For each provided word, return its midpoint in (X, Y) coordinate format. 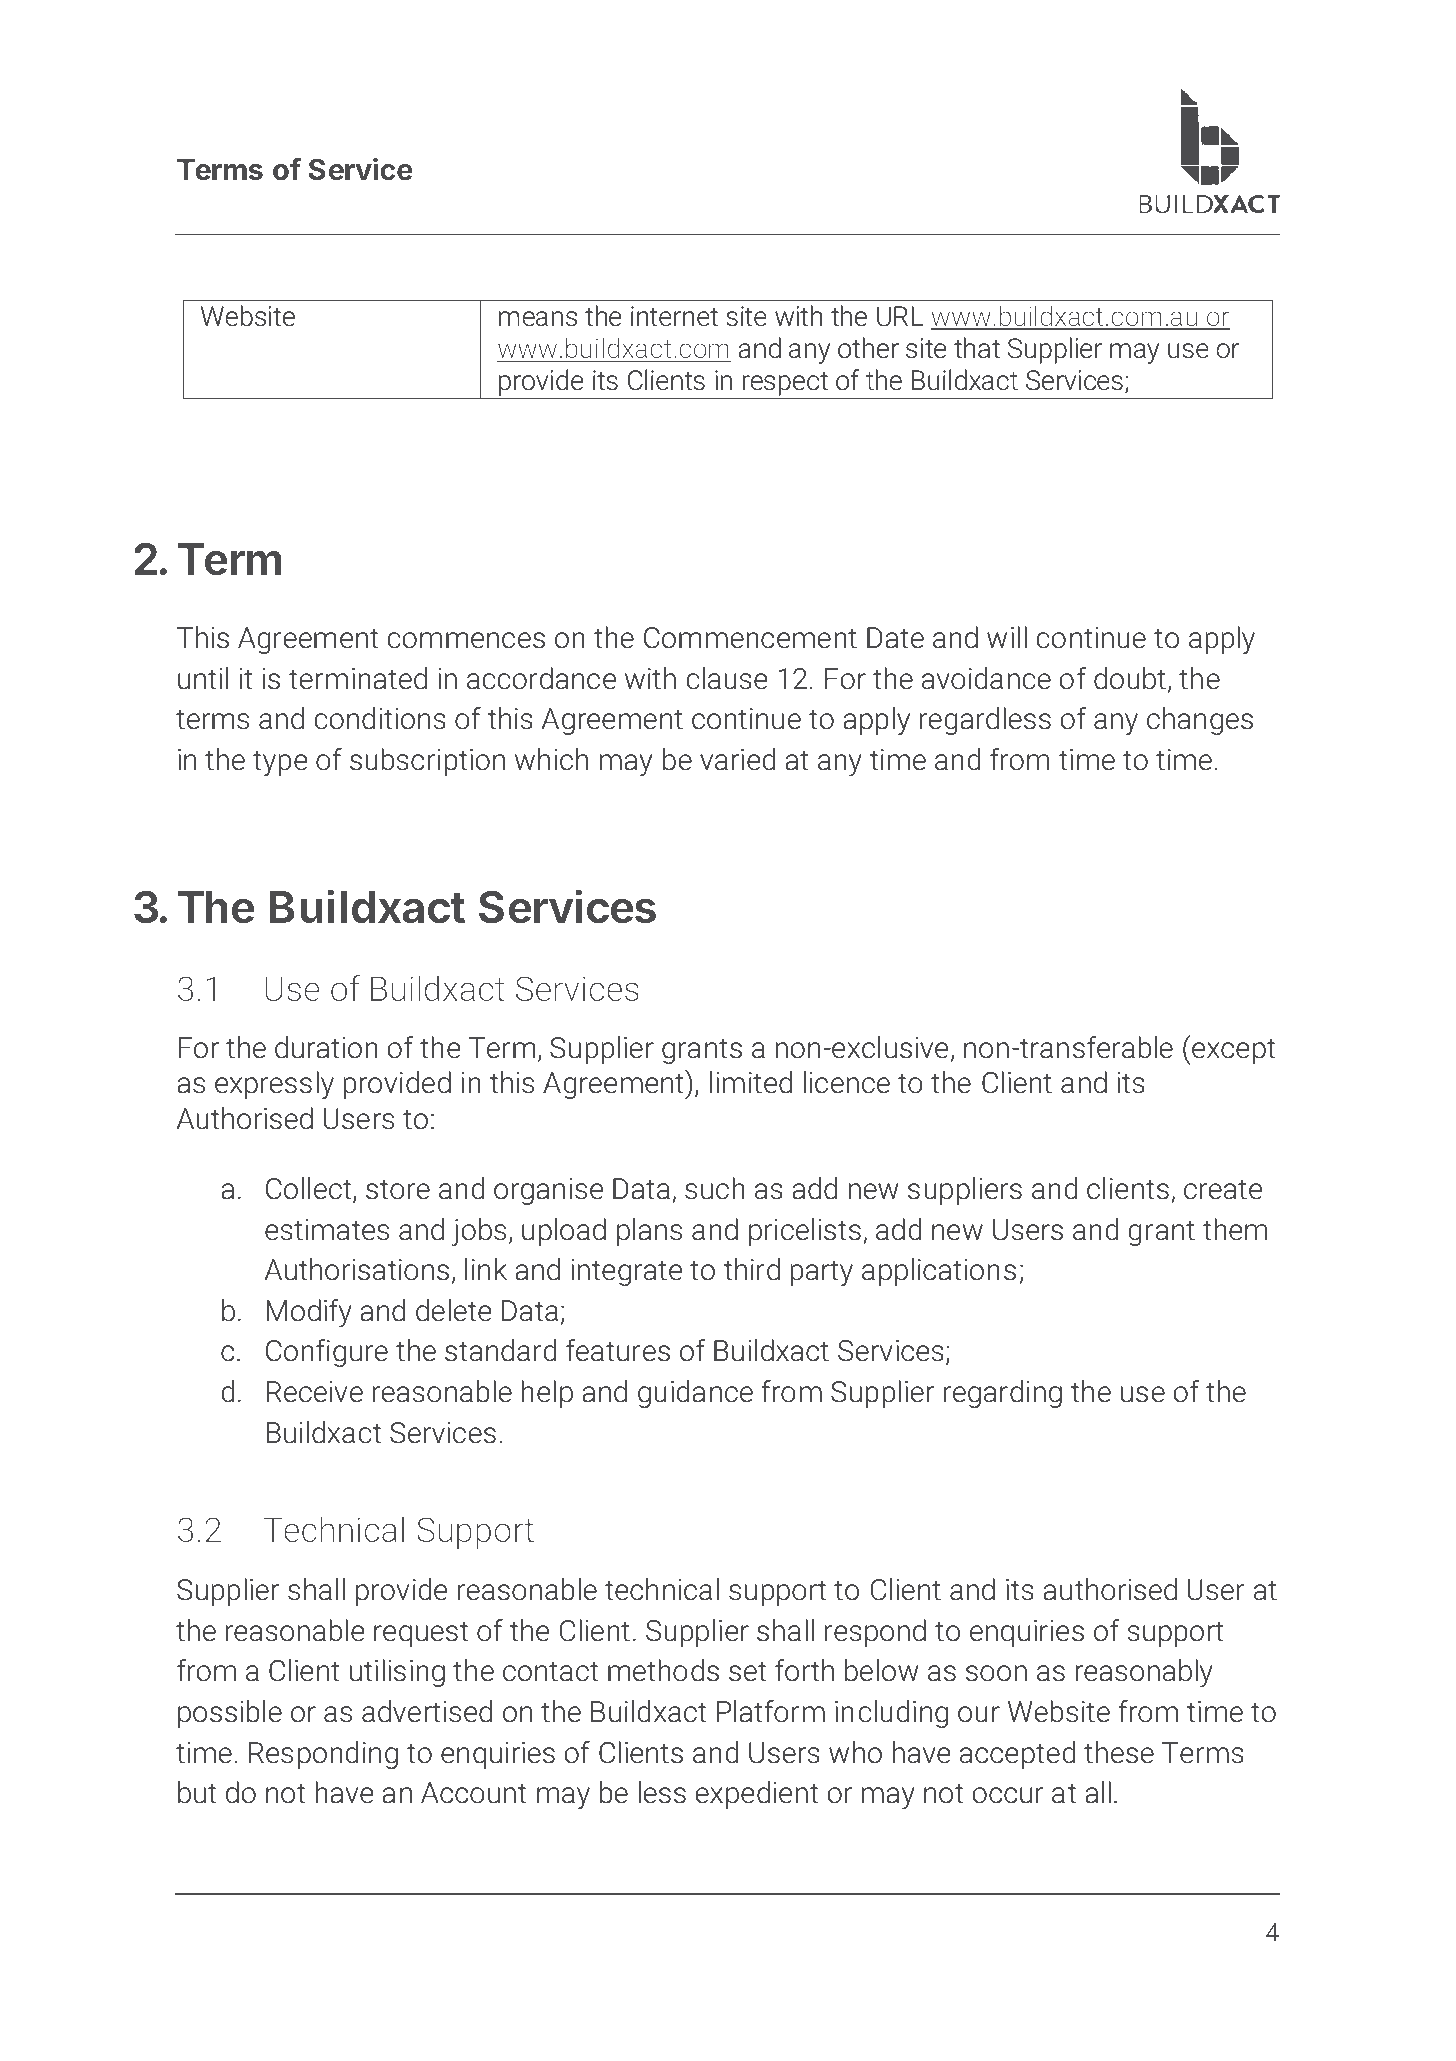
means (538, 319)
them (1235, 1229)
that (977, 348)
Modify (309, 1313)
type (280, 763)
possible (230, 1714)
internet (674, 316)
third (752, 1269)
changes (1200, 721)
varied (737, 759)
